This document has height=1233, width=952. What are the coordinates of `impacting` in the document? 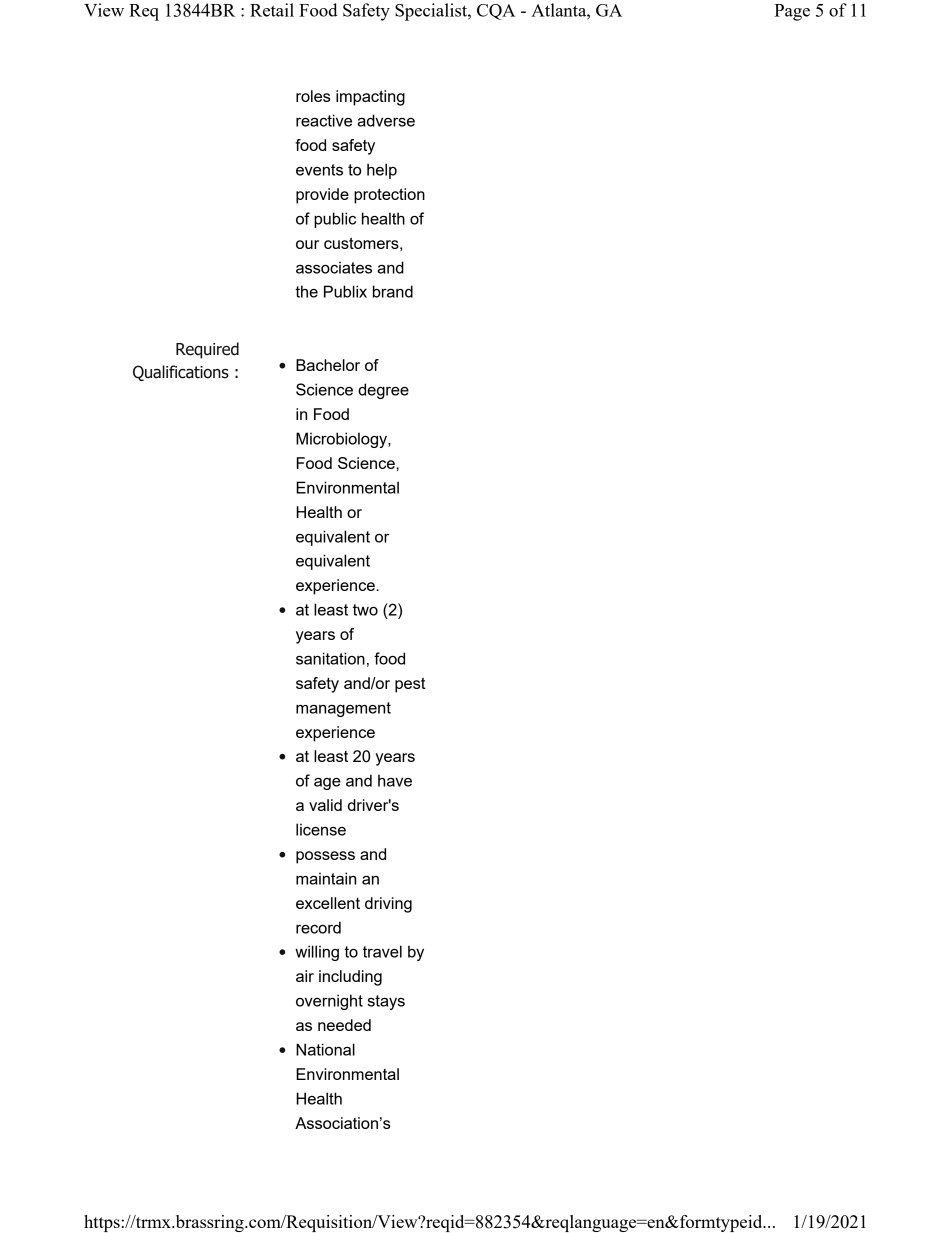 It's located at (370, 98).
